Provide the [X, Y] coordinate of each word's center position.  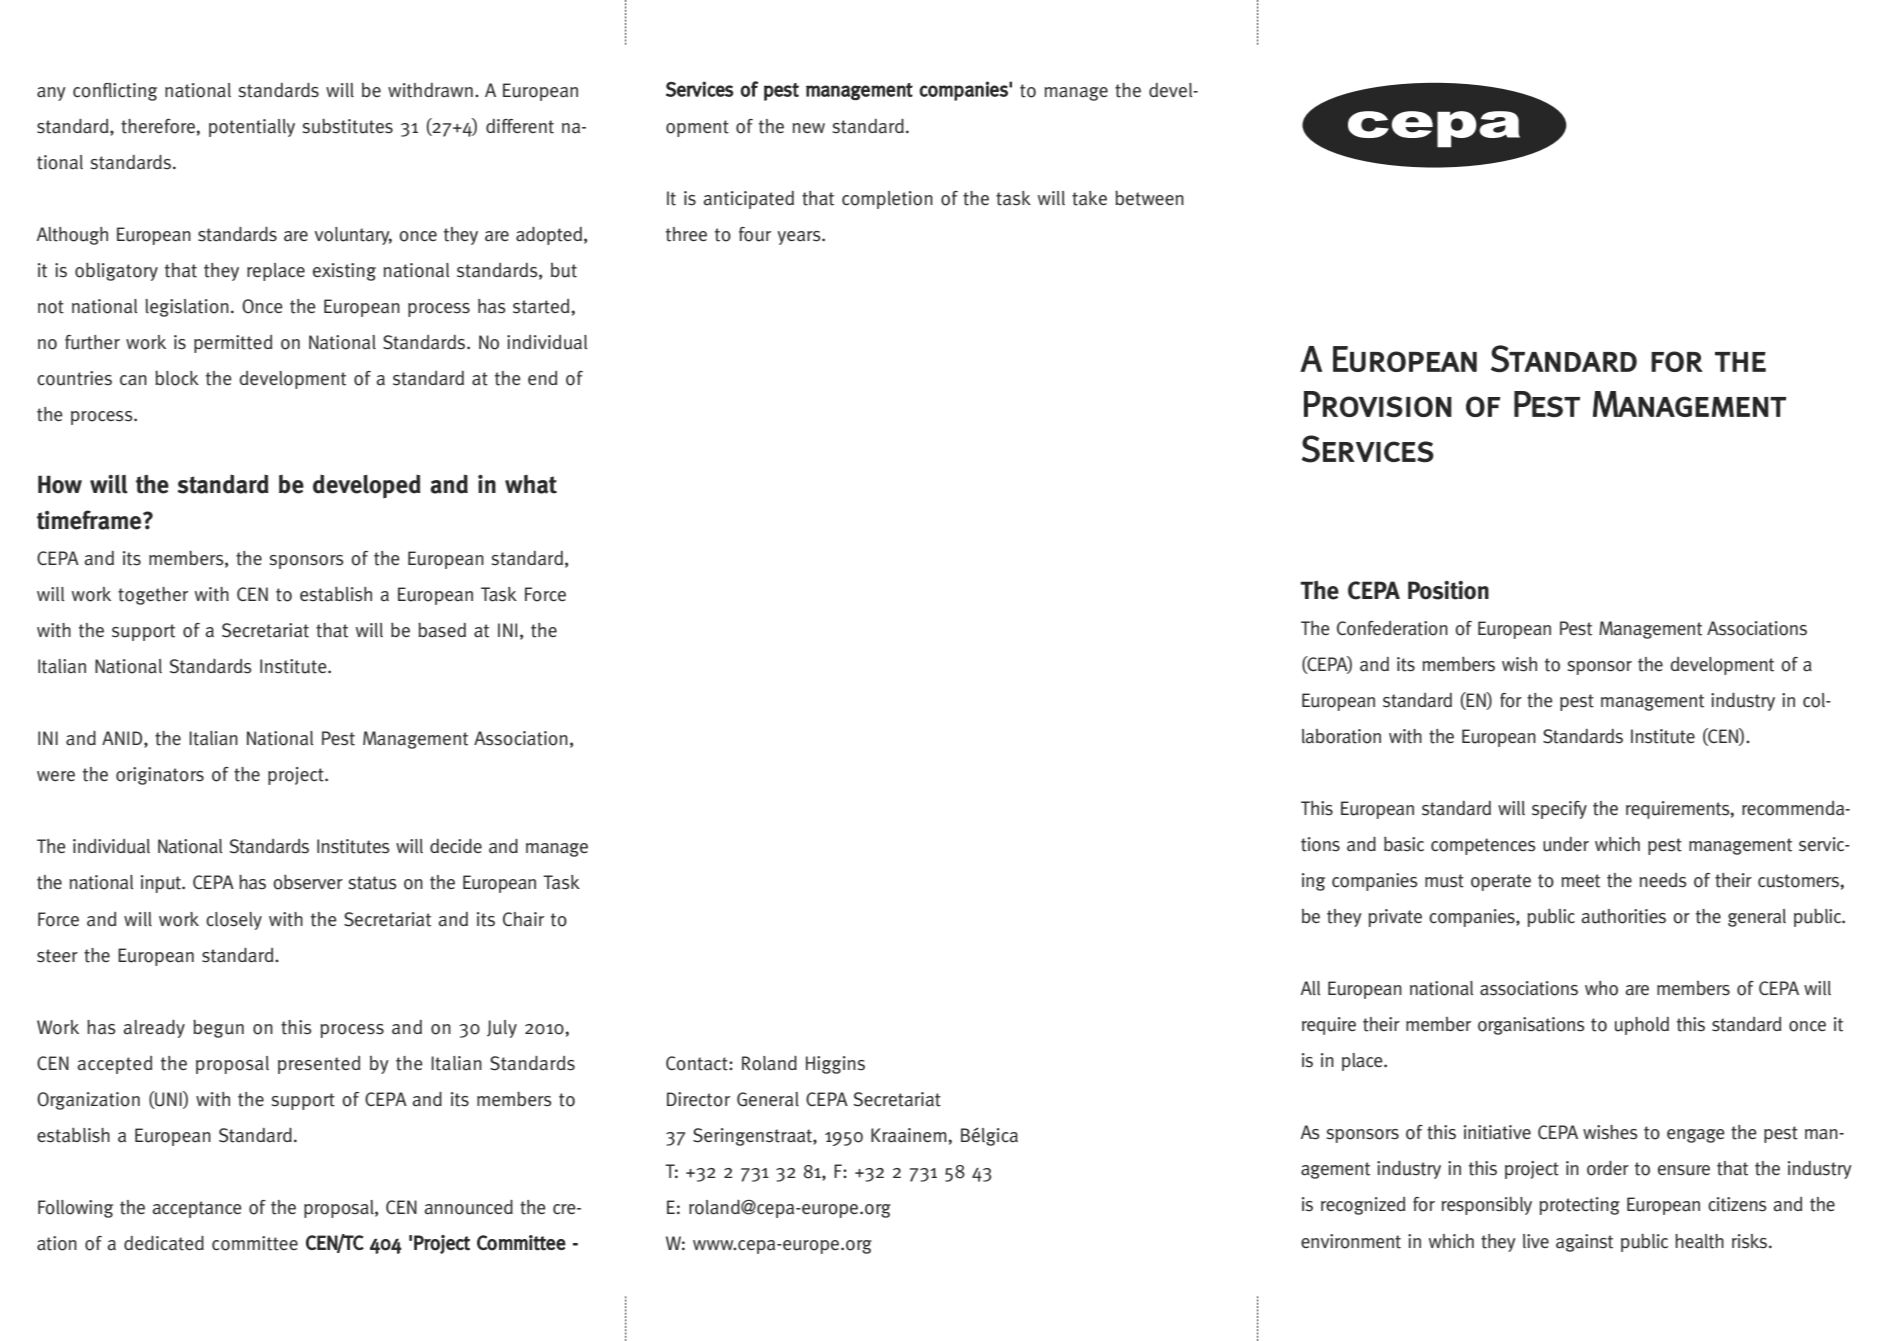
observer [308, 882]
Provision [1378, 404]
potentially [252, 128]
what [531, 484]
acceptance [197, 1209]
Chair [523, 919]
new [809, 128]
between [1149, 198]
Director [698, 1099]
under [1566, 844]
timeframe [90, 520]
